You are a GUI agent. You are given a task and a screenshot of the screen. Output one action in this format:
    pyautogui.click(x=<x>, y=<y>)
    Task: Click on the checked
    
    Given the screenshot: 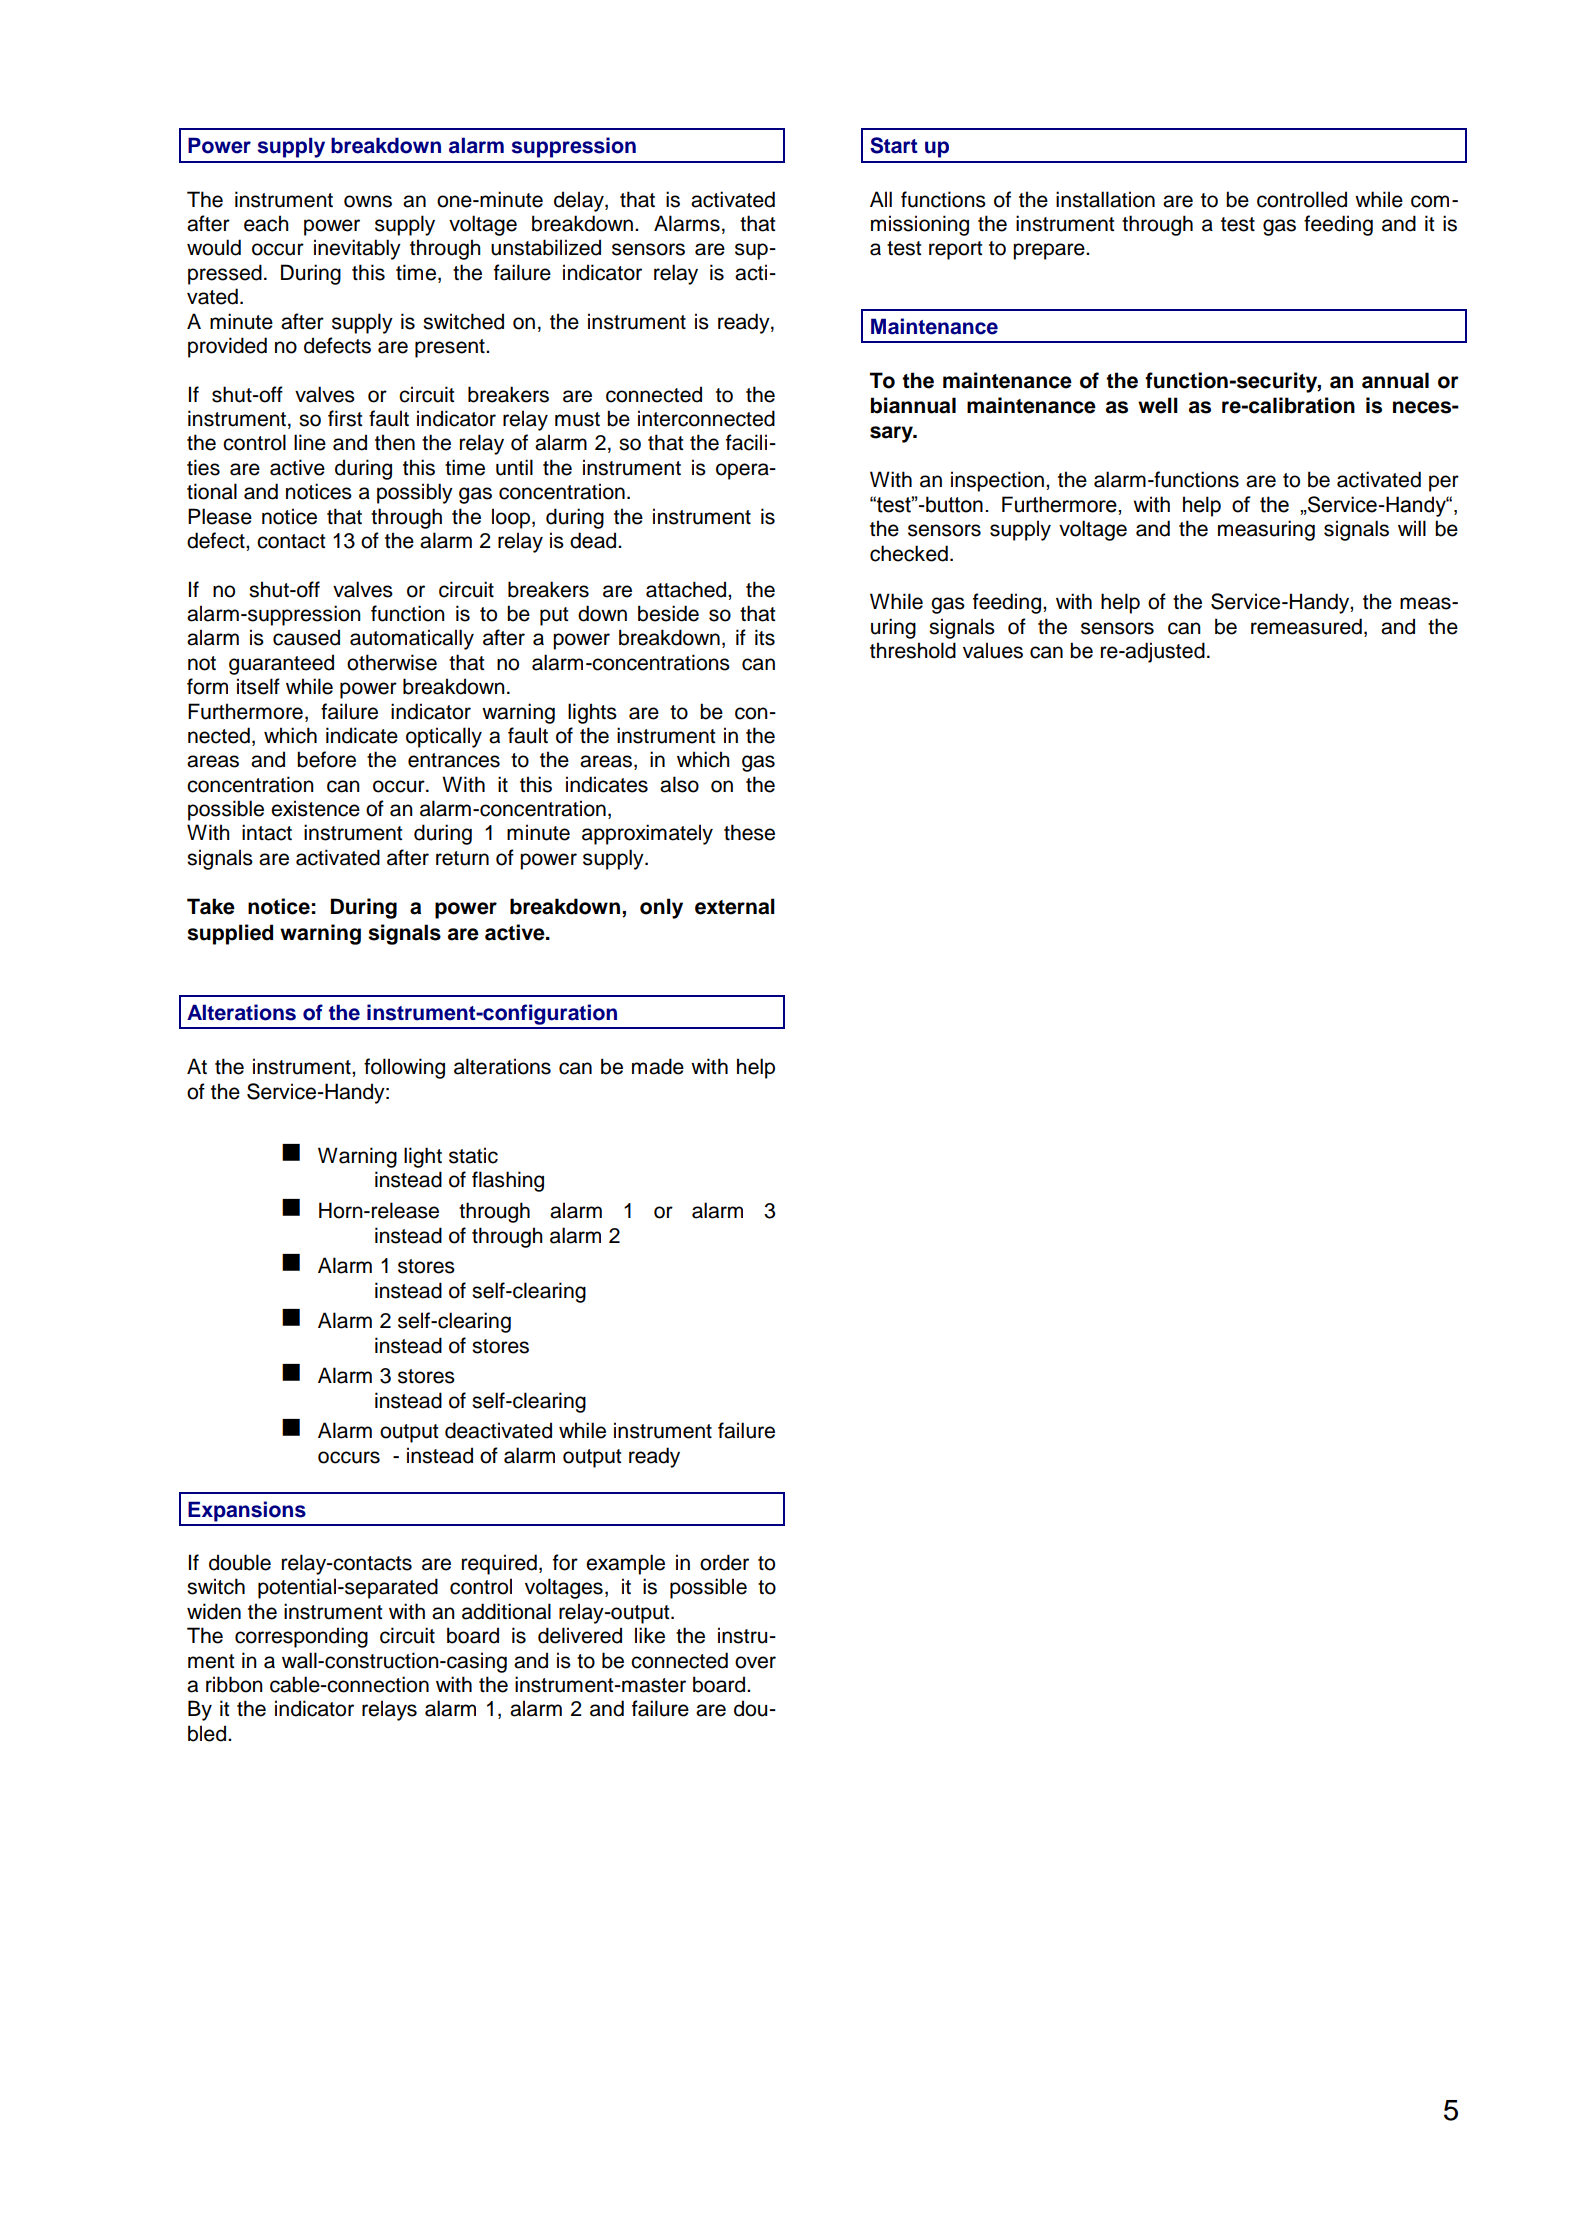 What is the action you would take?
    pyautogui.click(x=909, y=553)
